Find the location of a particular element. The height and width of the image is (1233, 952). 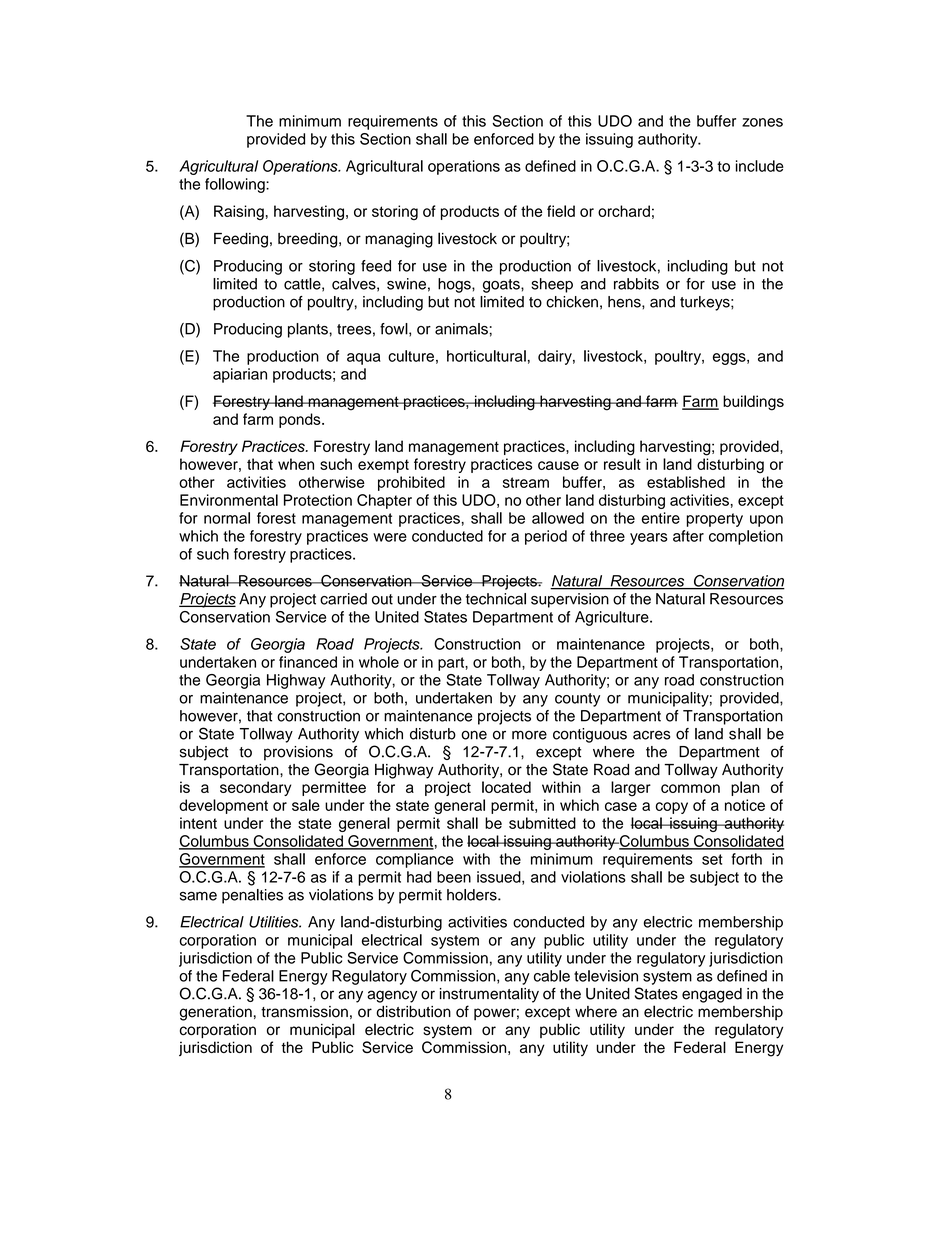

following is located at coordinates (236, 185).
